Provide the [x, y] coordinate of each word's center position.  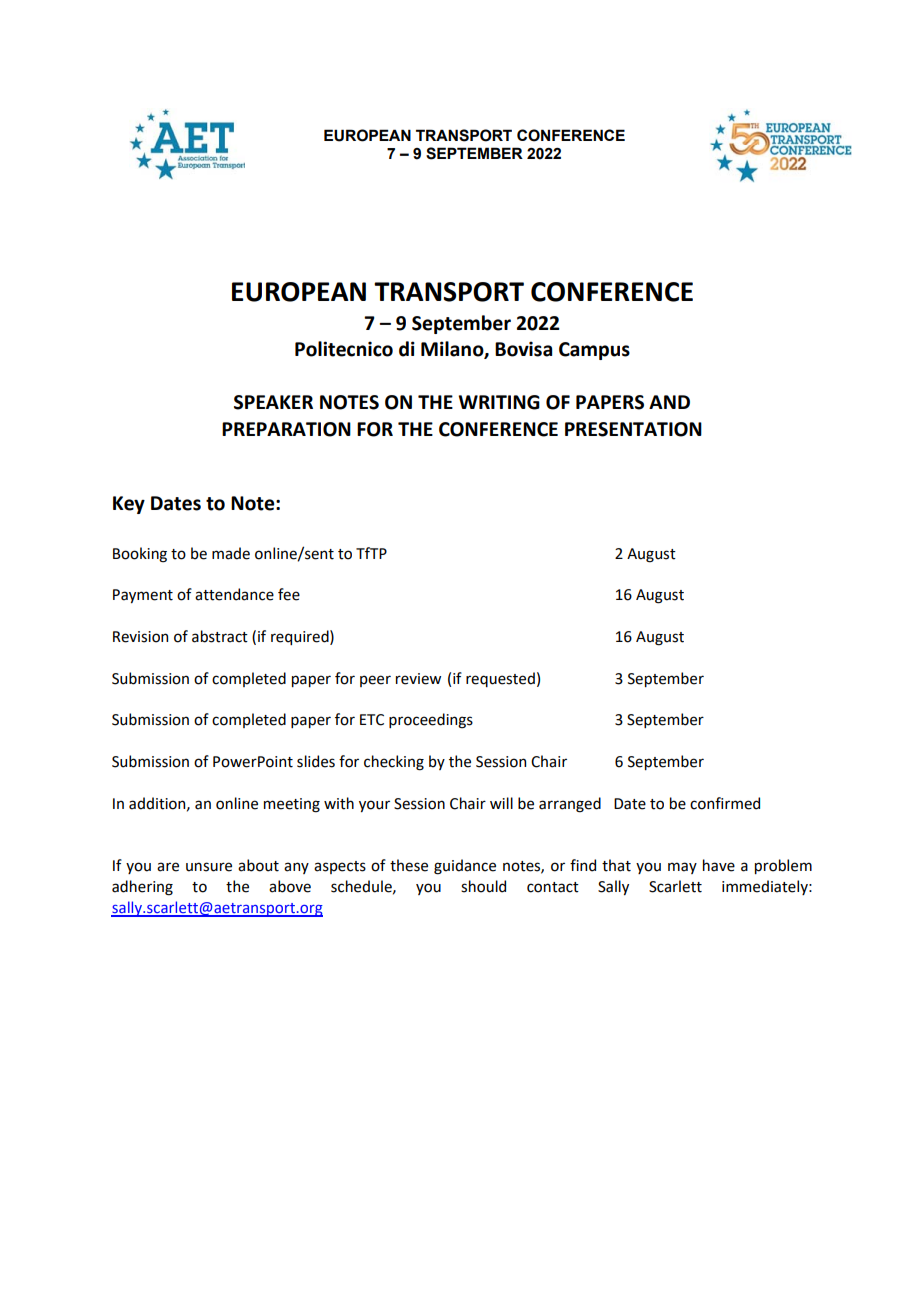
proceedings [431, 721]
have [719, 865]
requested [500, 679]
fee [289, 594]
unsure [209, 867]
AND [669, 402]
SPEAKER [273, 402]
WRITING [499, 402]
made [231, 553]
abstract [220, 636]
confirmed [725, 803]
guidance [465, 867]
